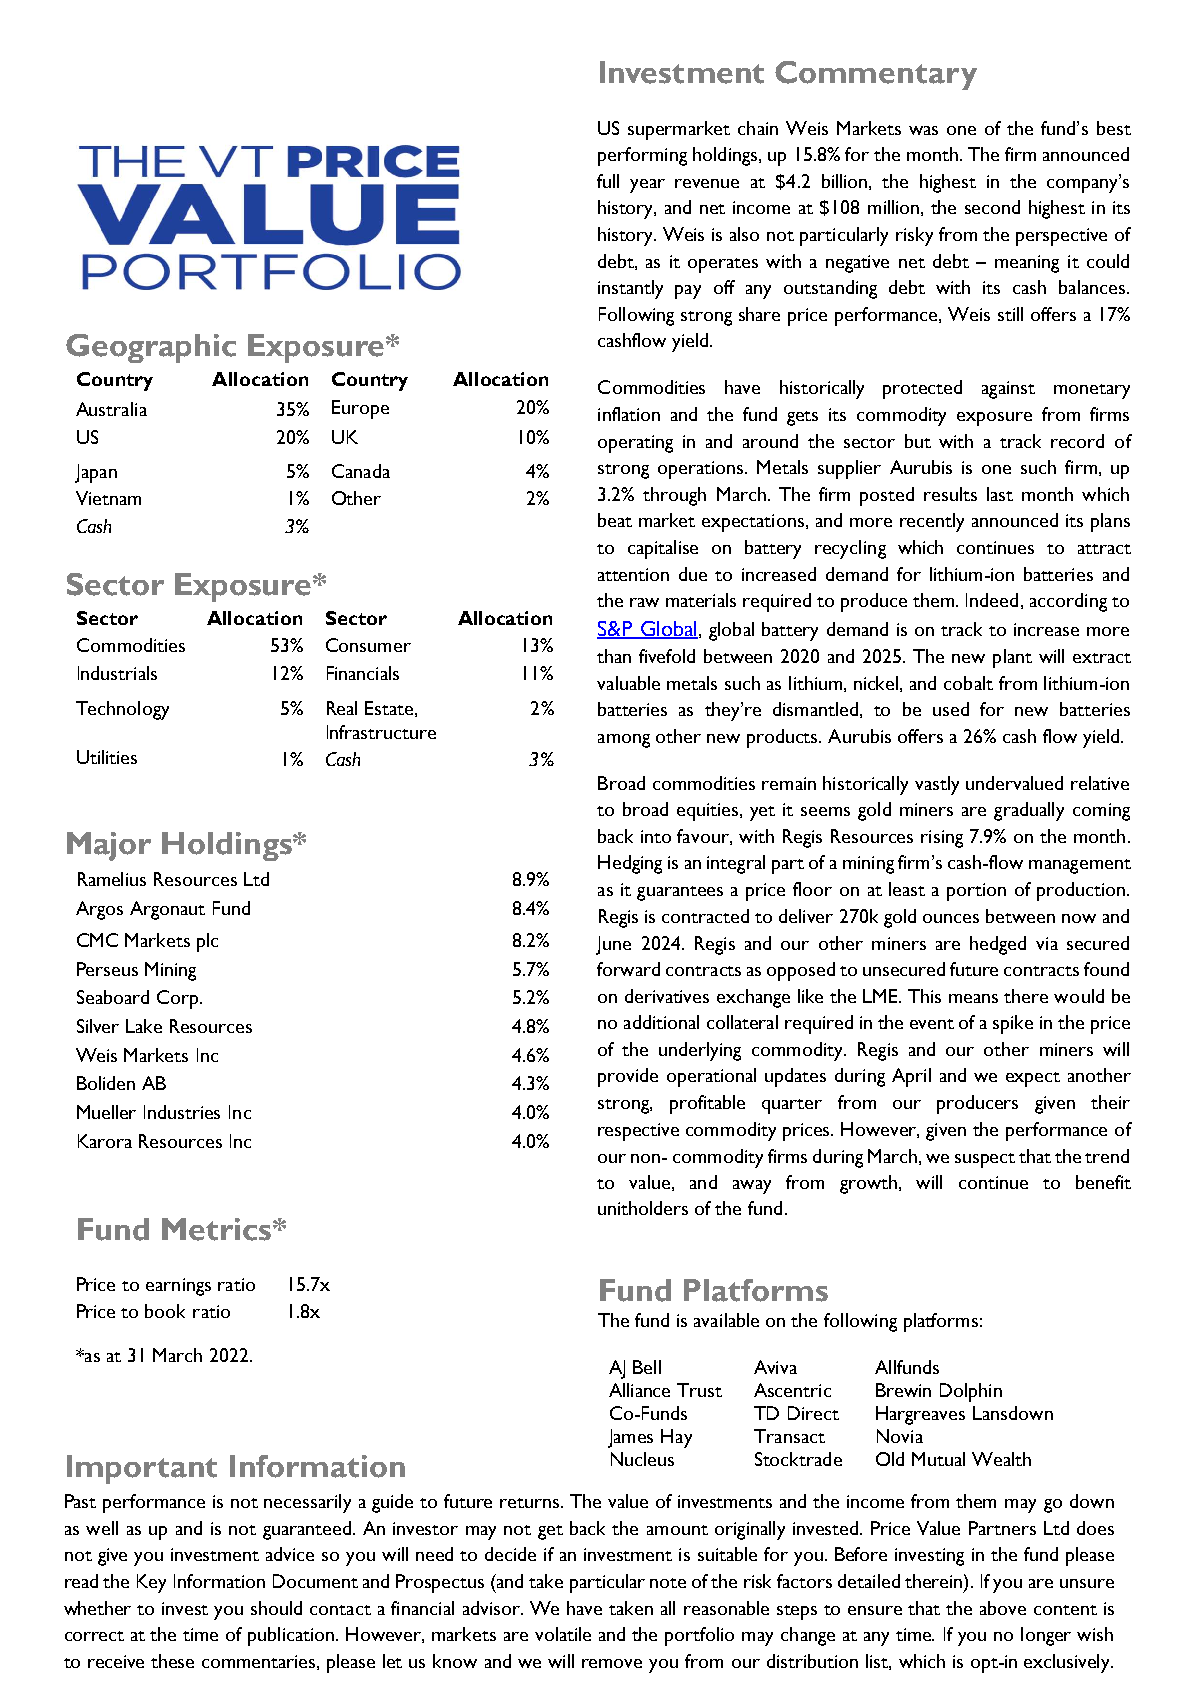  I want to click on performing, so click(642, 156).
